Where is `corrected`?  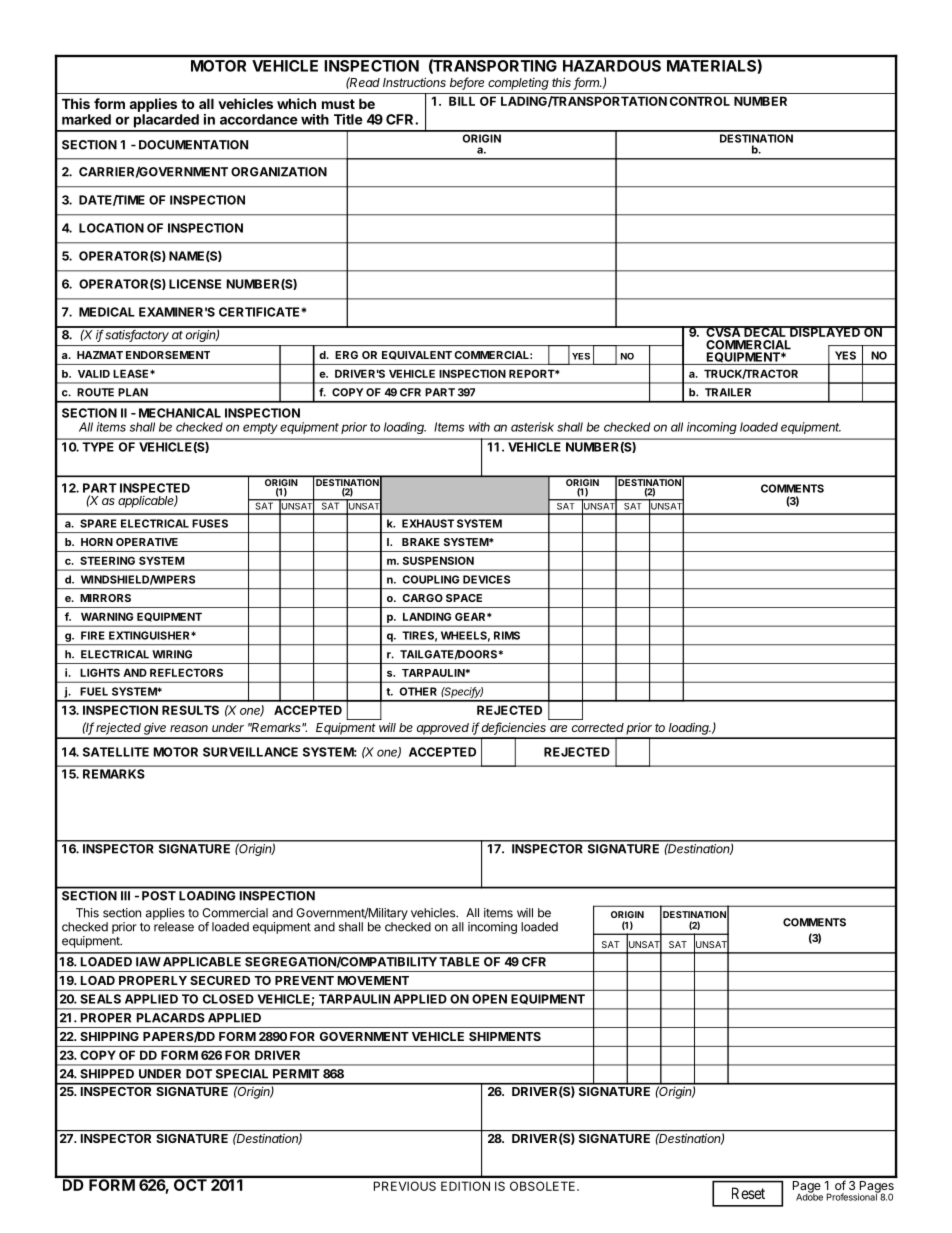
corrected is located at coordinates (598, 727).
